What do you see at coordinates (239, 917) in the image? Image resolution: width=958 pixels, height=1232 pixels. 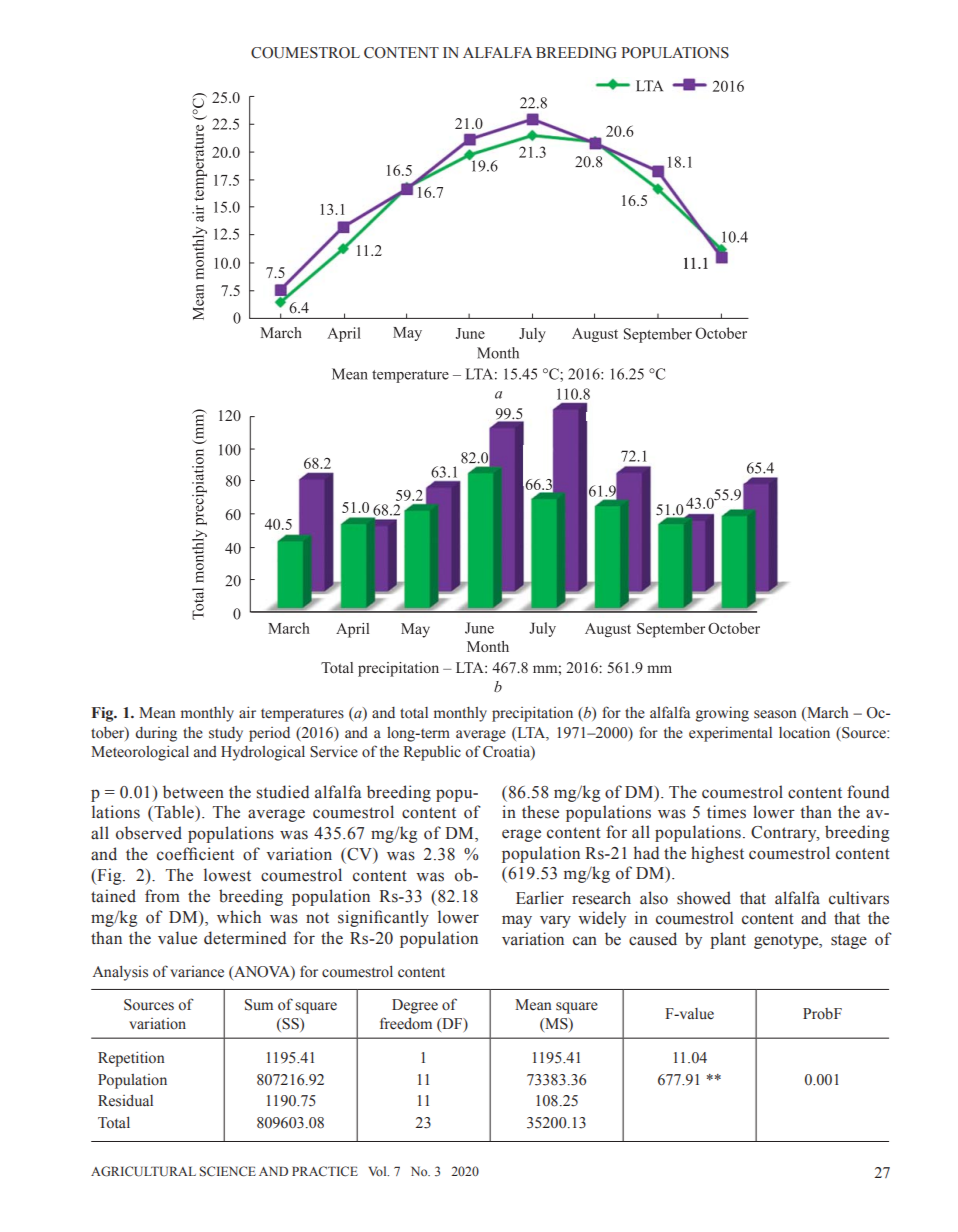 I see `which` at bounding box center [239, 917].
